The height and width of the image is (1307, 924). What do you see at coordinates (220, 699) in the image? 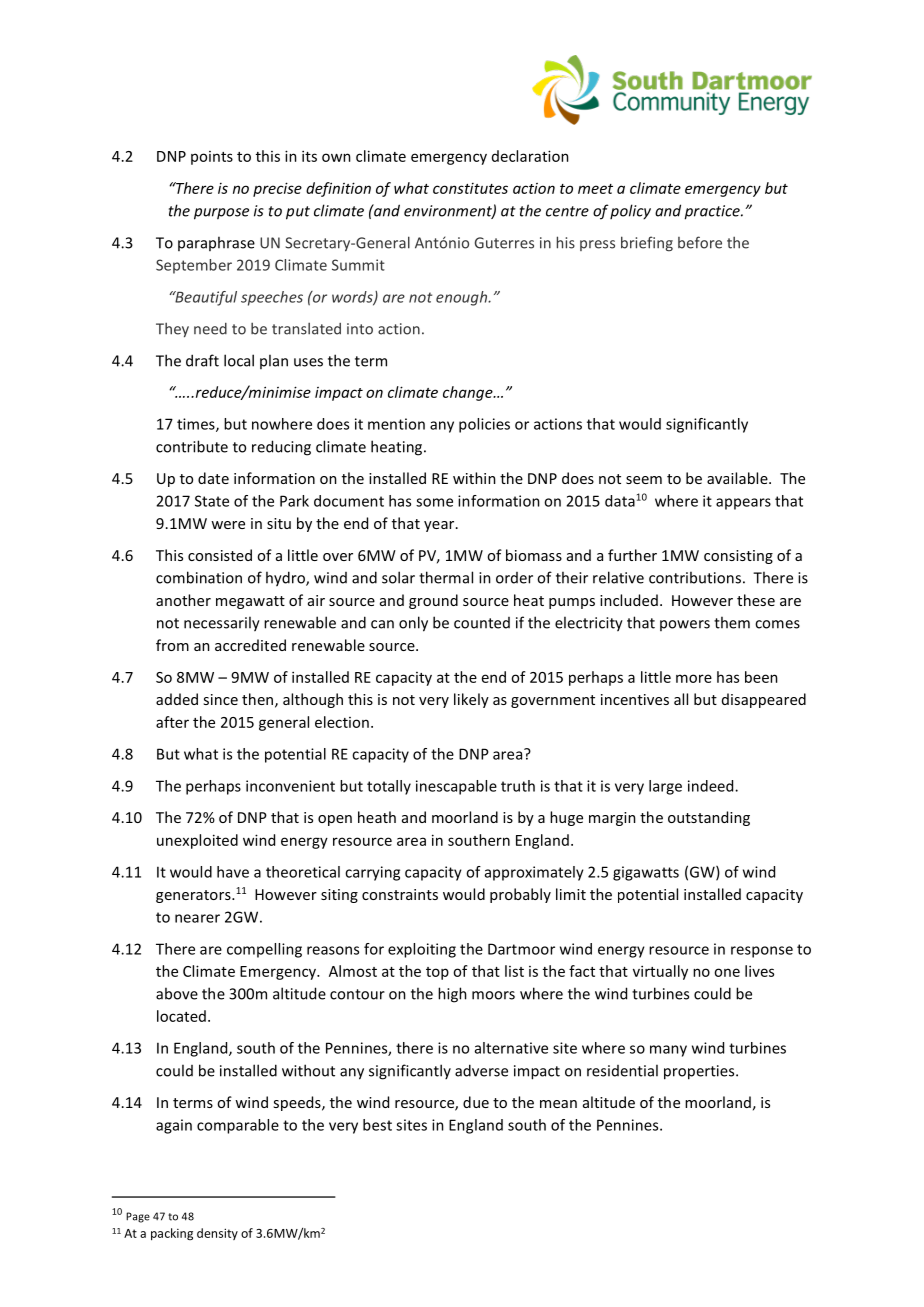
I see `since` at bounding box center [220, 699].
